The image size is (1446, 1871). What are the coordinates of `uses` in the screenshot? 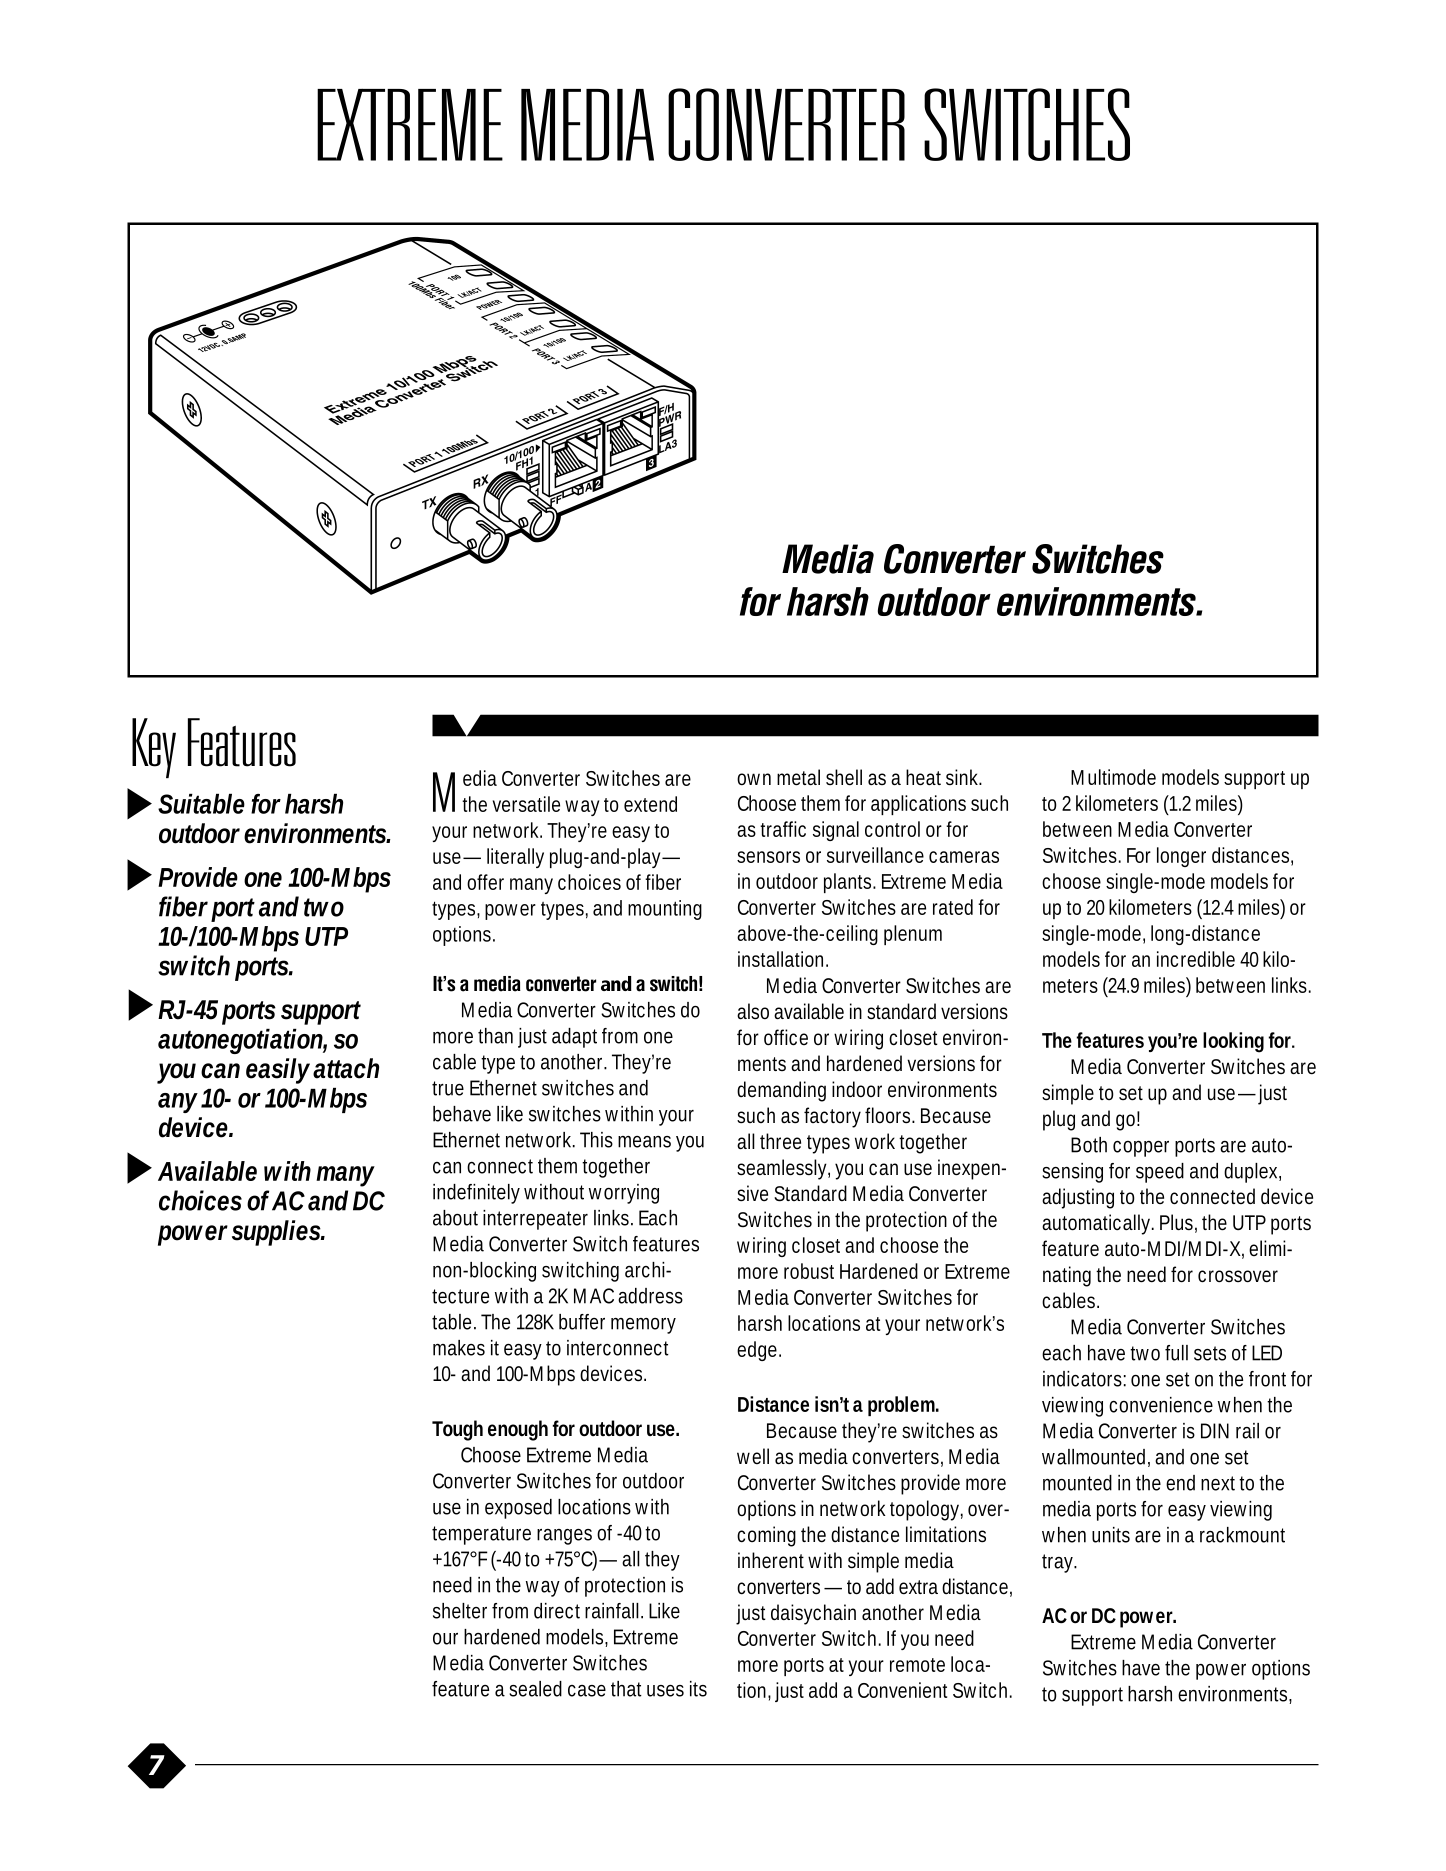 It's located at (665, 1691).
